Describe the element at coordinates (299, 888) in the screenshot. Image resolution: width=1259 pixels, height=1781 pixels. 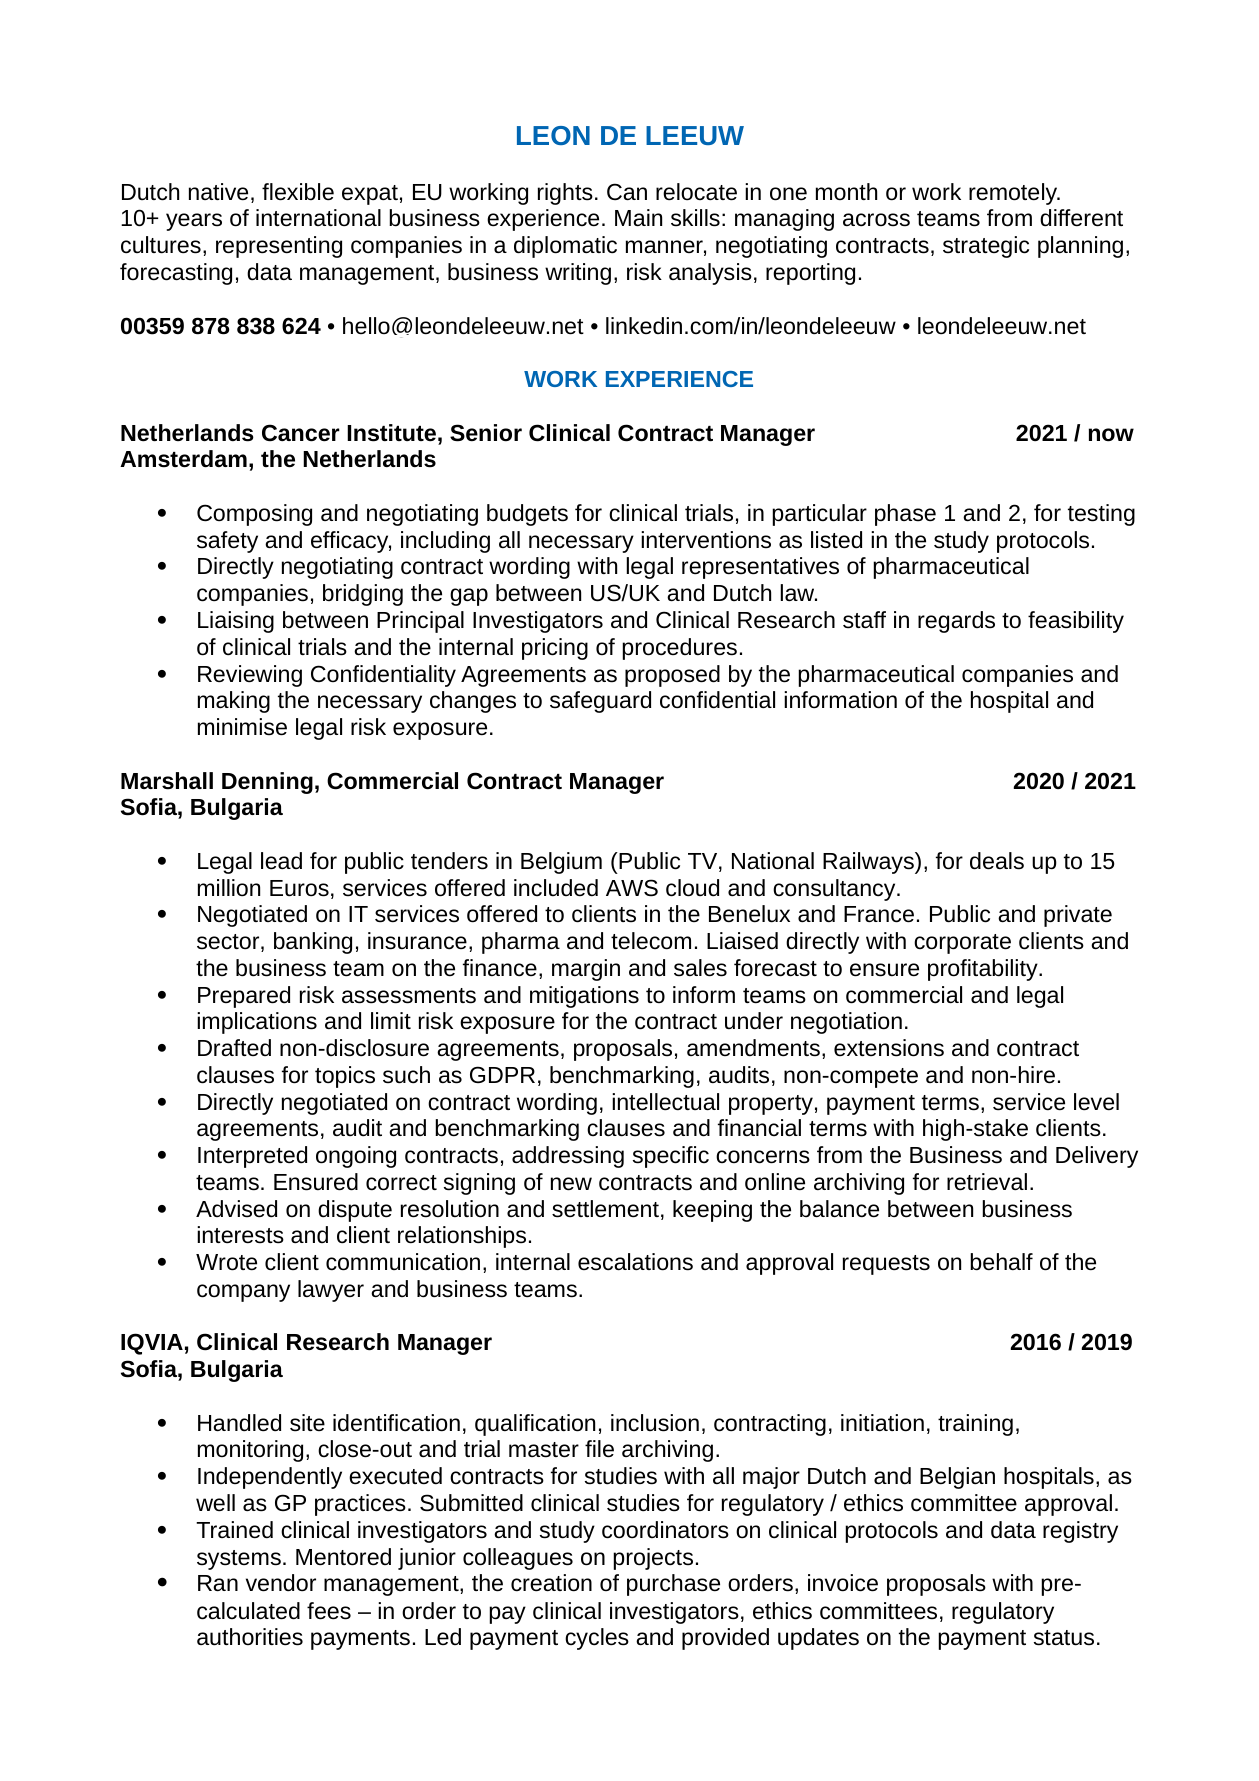
I see `Euros` at that location.
